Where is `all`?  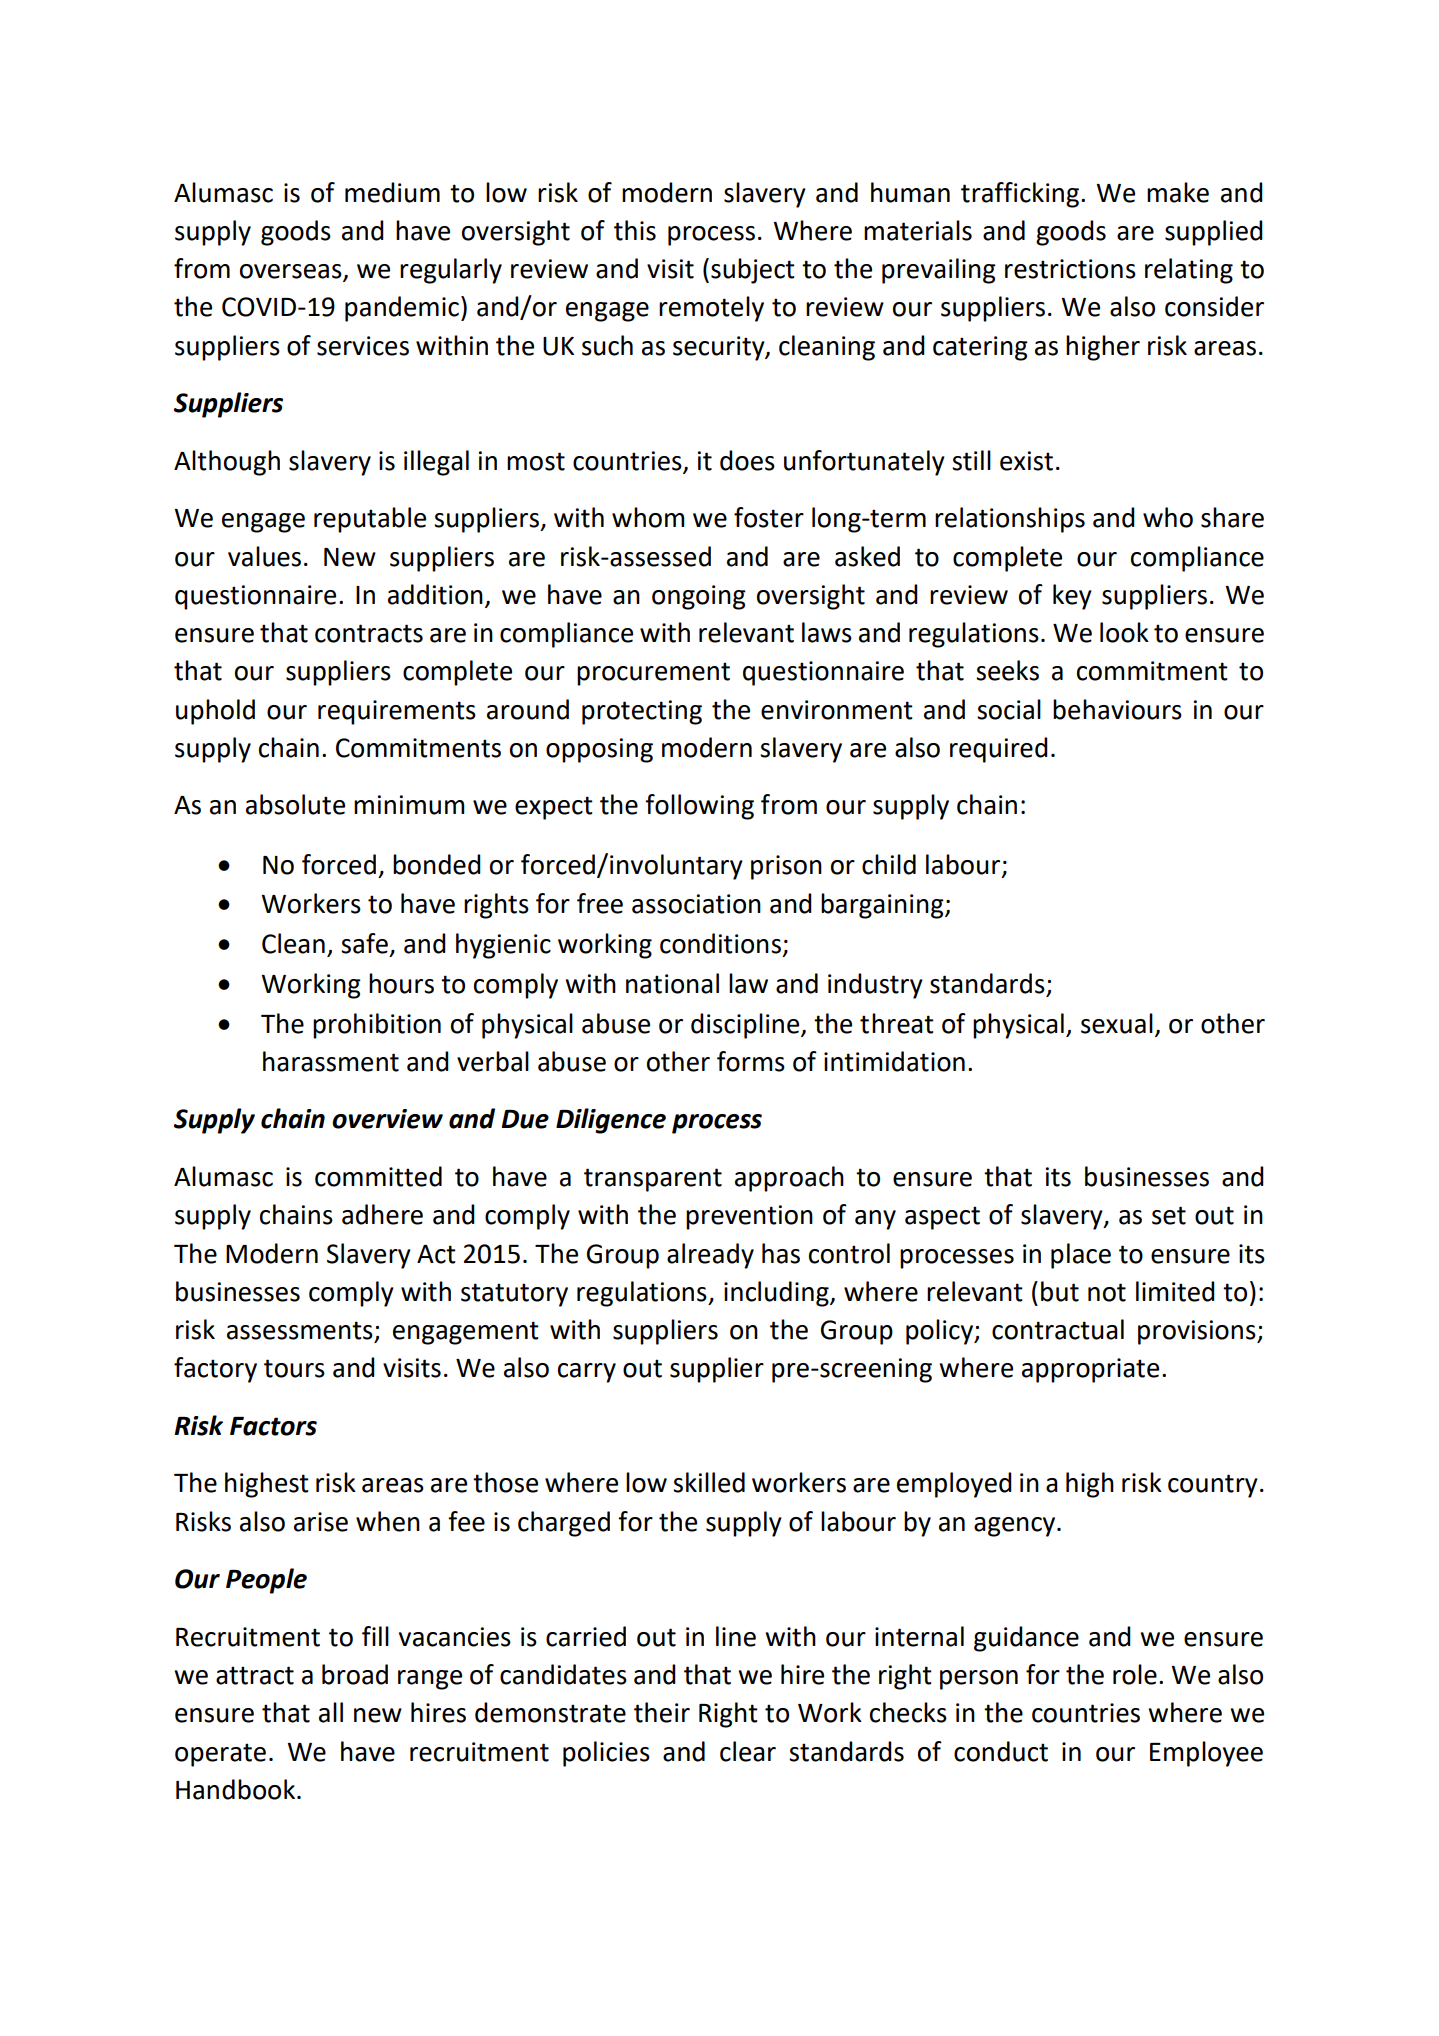
all is located at coordinates (331, 1712).
